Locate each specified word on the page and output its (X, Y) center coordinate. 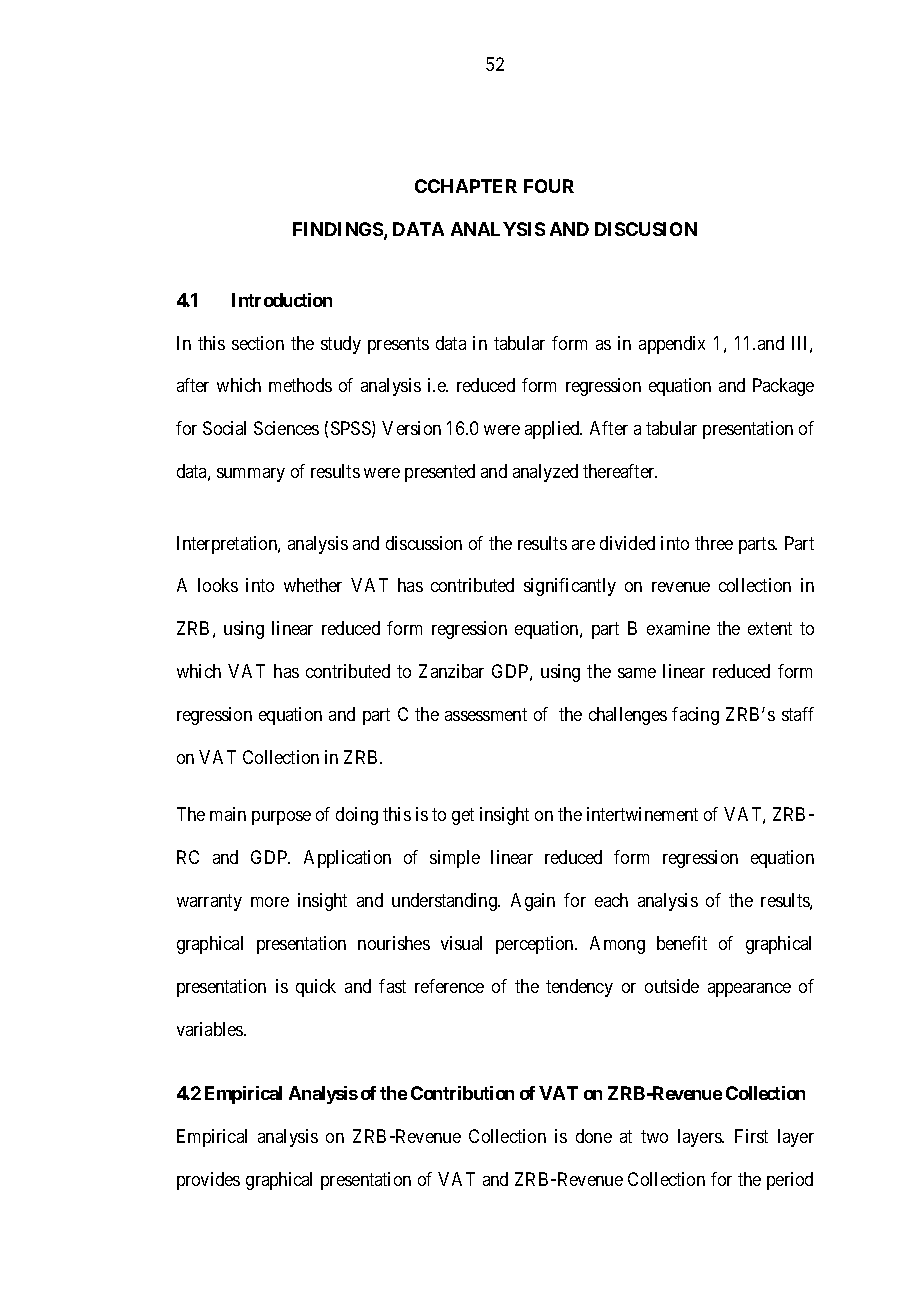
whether (313, 585)
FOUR (549, 186)
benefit (682, 943)
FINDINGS (339, 230)
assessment (486, 714)
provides (208, 1181)
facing (695, 716)
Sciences (286, 428)
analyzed (545, 473)
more (270, 902)
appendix (672, 345)
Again (533, 902)
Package (783, 387)
